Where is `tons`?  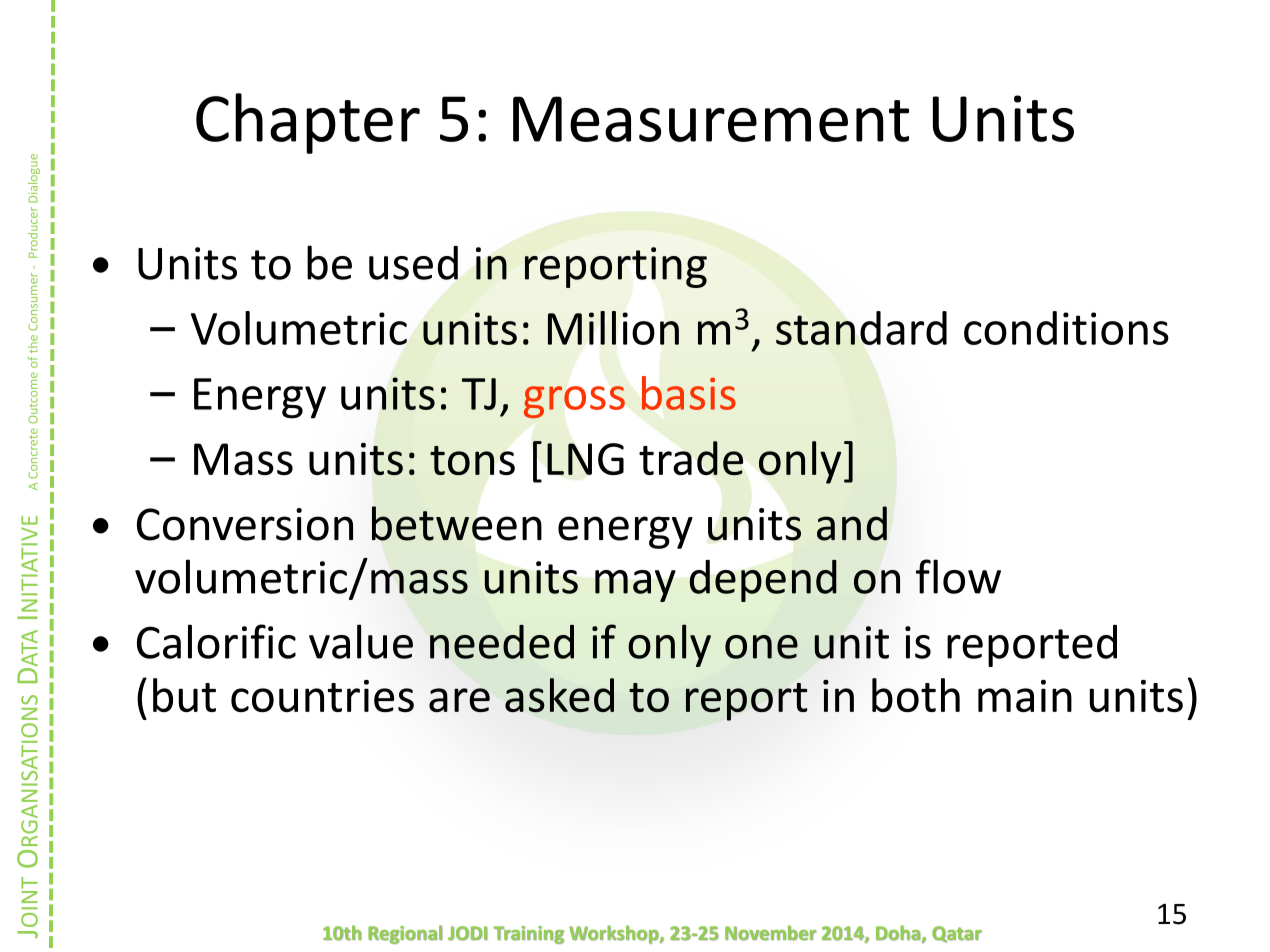
tons is located at coordinates (472, 460).
